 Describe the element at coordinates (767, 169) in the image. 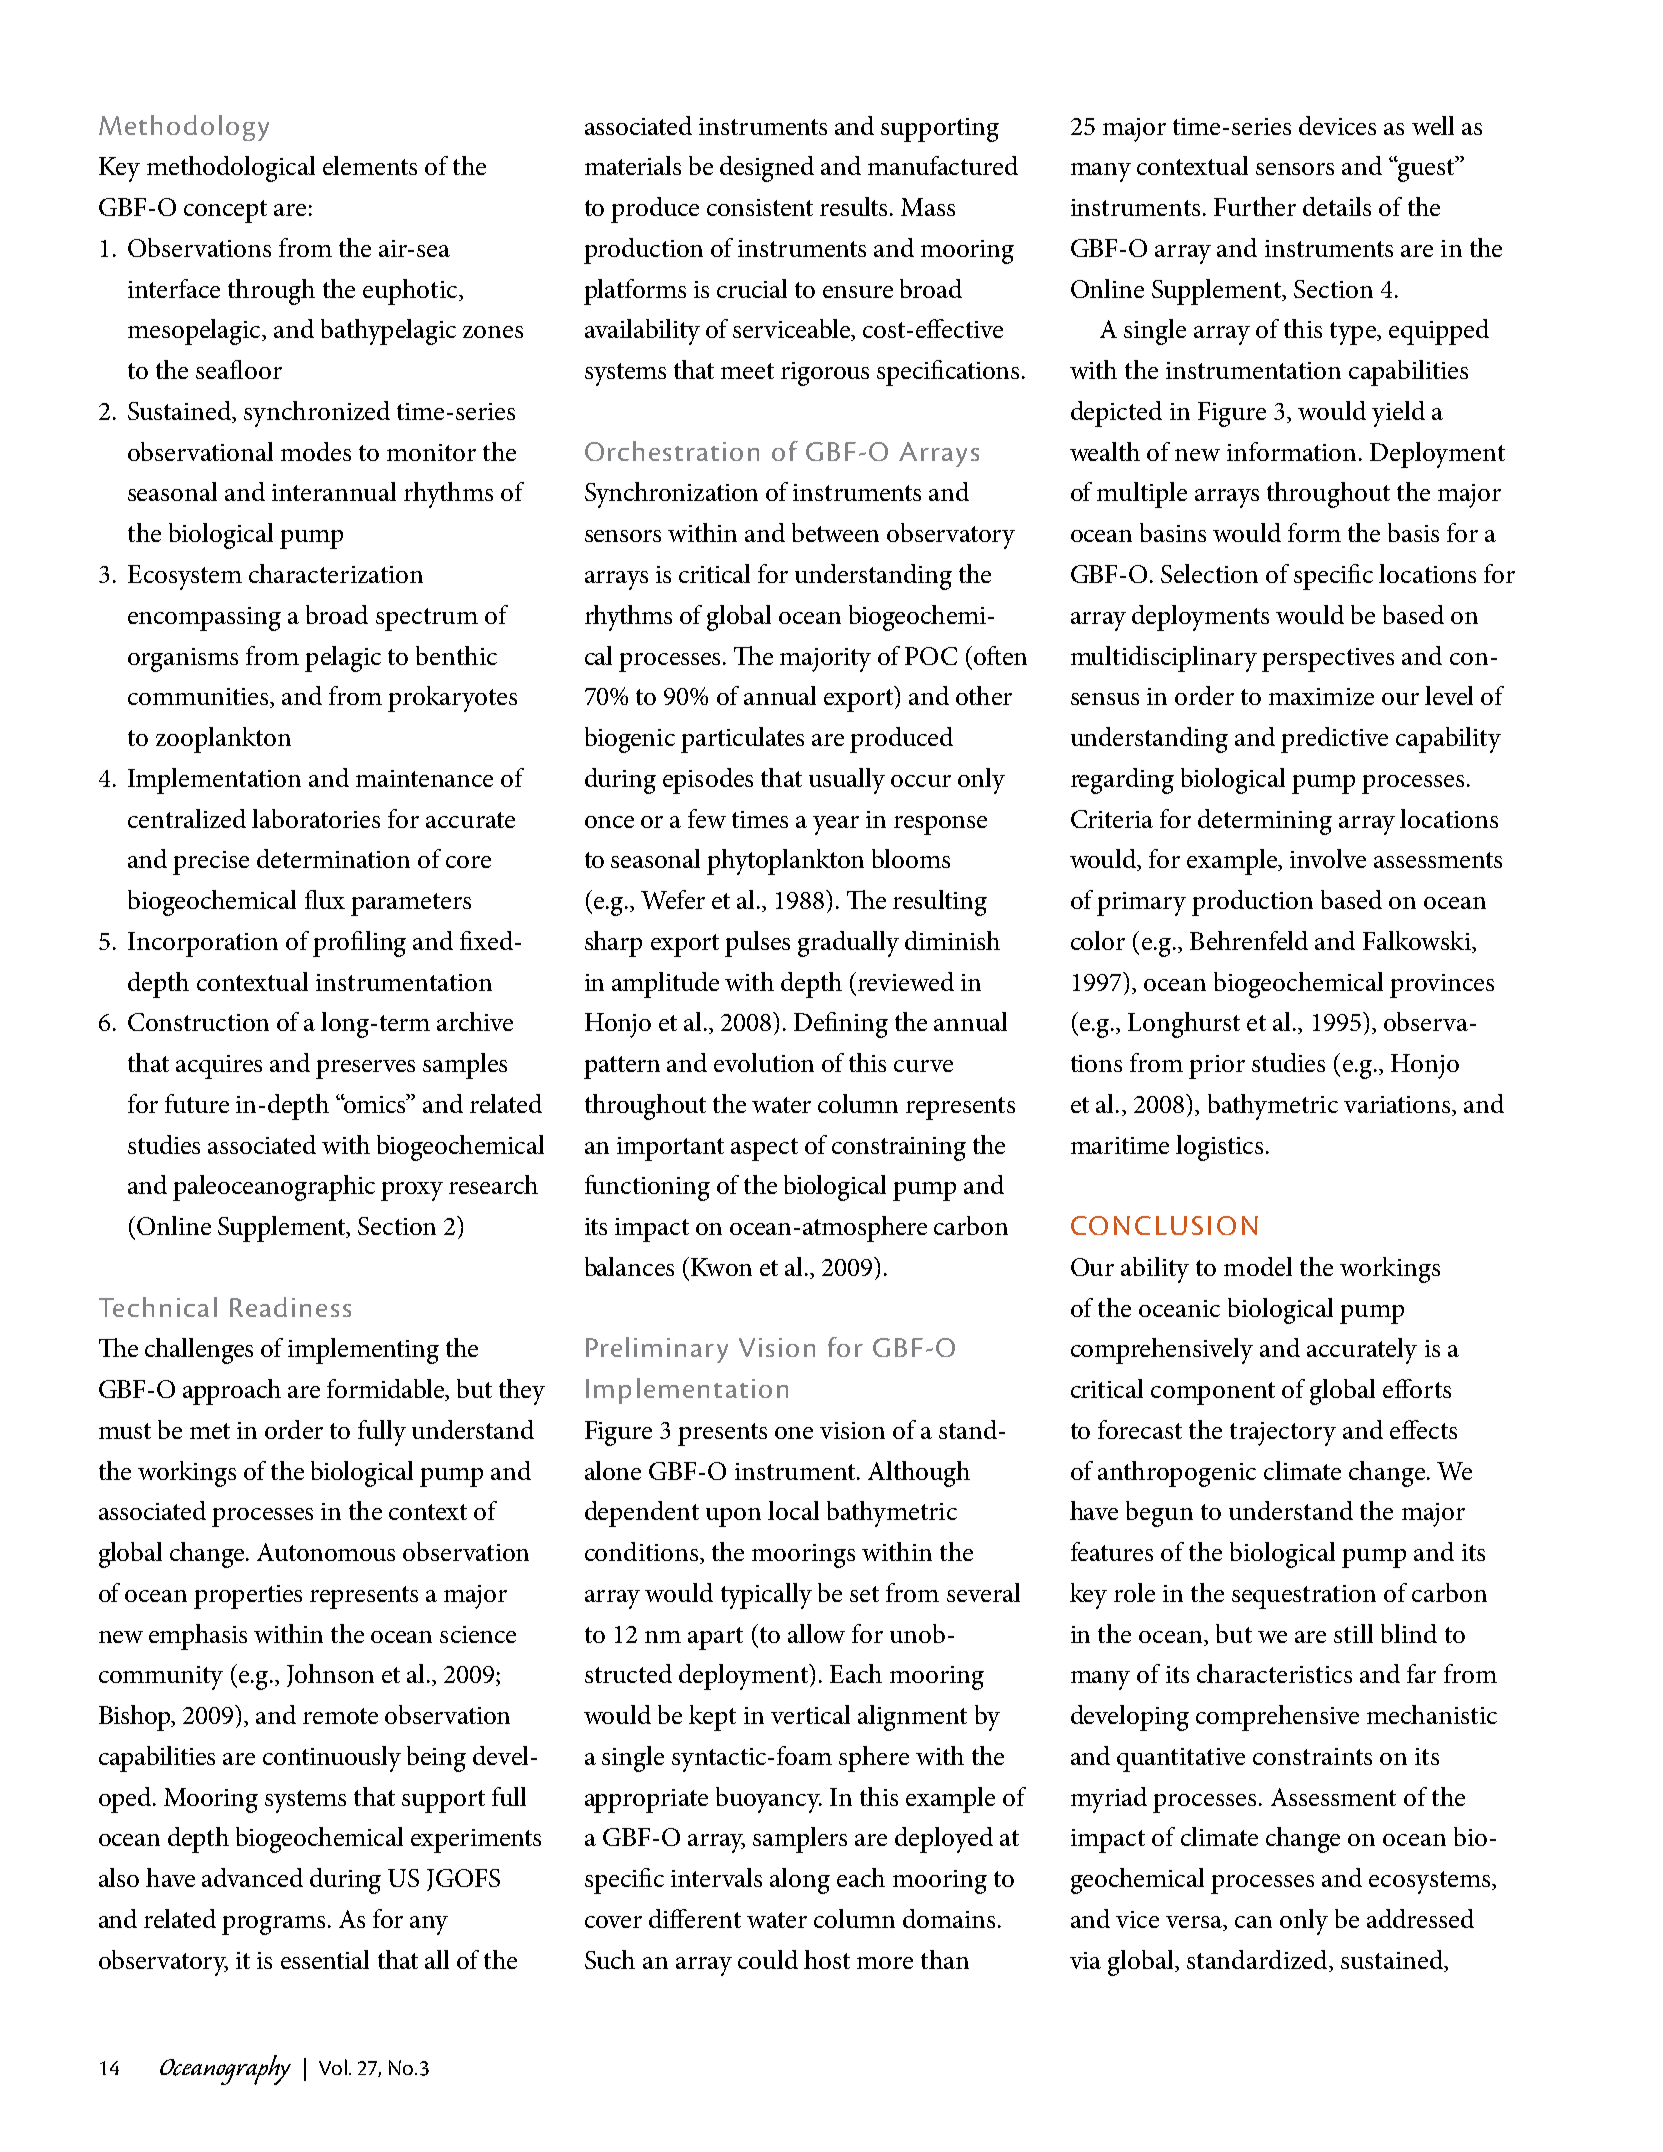

I see `designed` at that location.
